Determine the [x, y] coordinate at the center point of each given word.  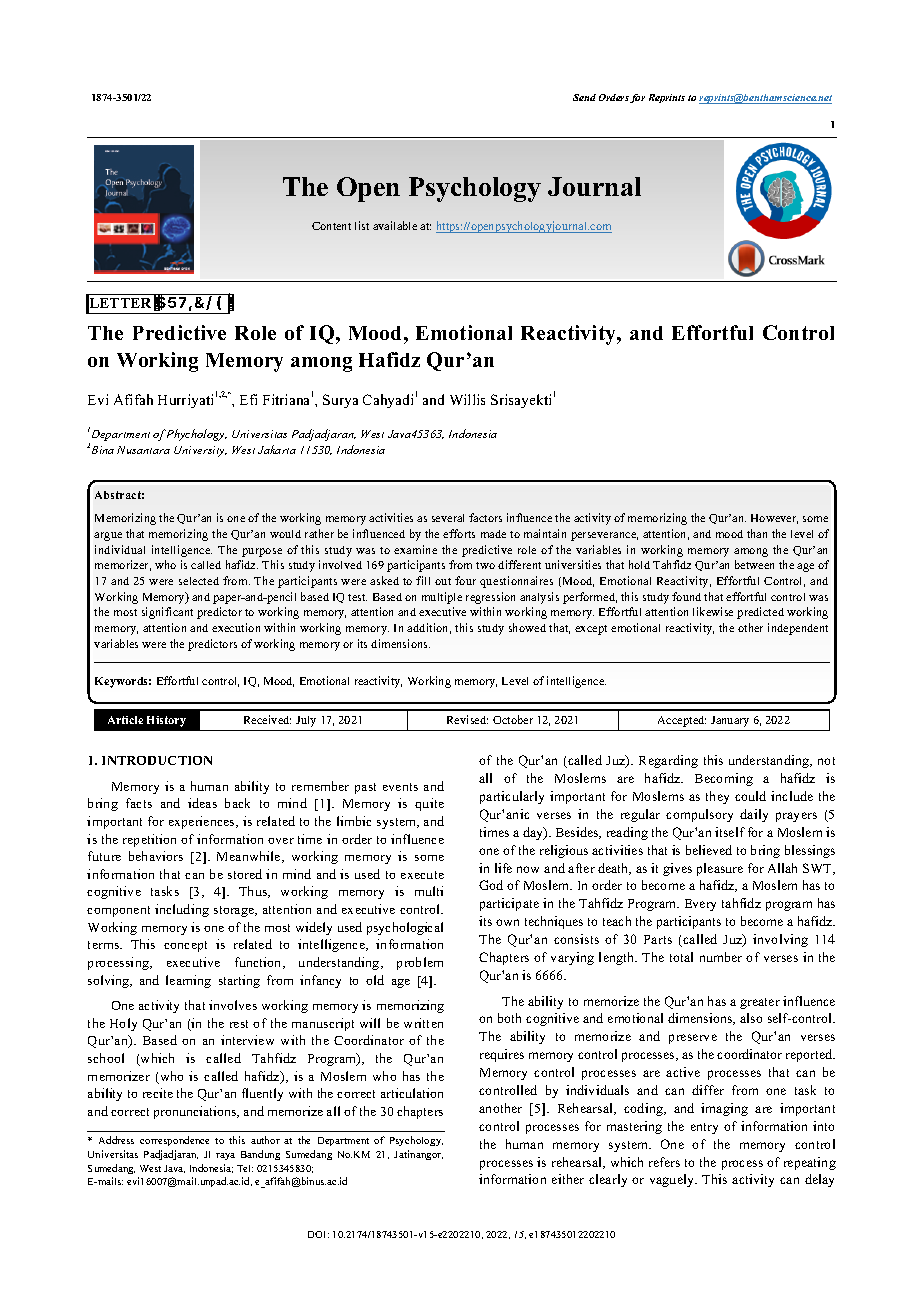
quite [429, 804]
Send [584, 97]
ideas [202, 803]
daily [754, 815]
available [395, 225]
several [448, 518]
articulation [412, 1093]
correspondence [174, 1141]
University [200, 451]
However [774, 519]
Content [331, 226]
